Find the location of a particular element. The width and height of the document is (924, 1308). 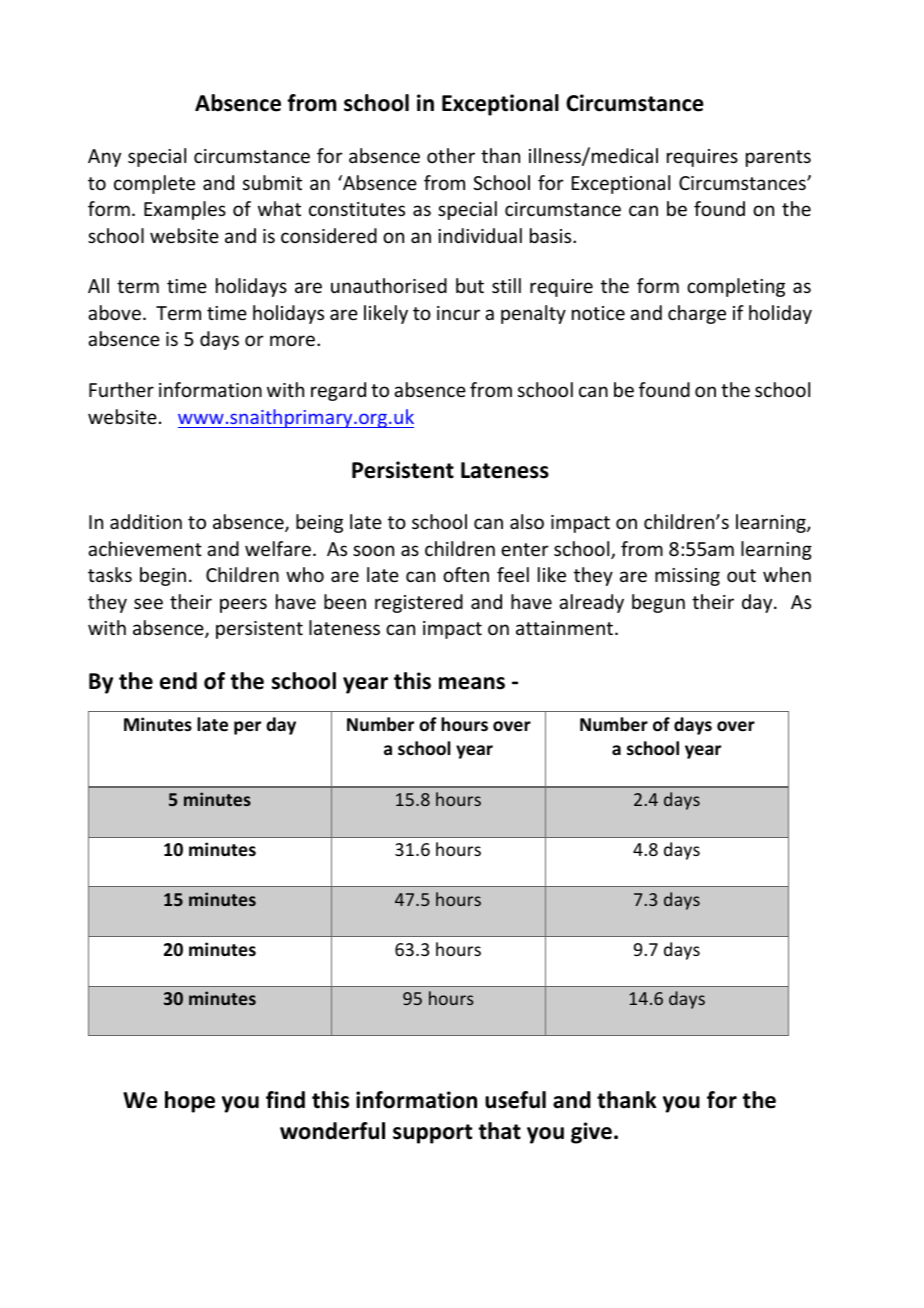

find is located at coordinates (285, 1100).
